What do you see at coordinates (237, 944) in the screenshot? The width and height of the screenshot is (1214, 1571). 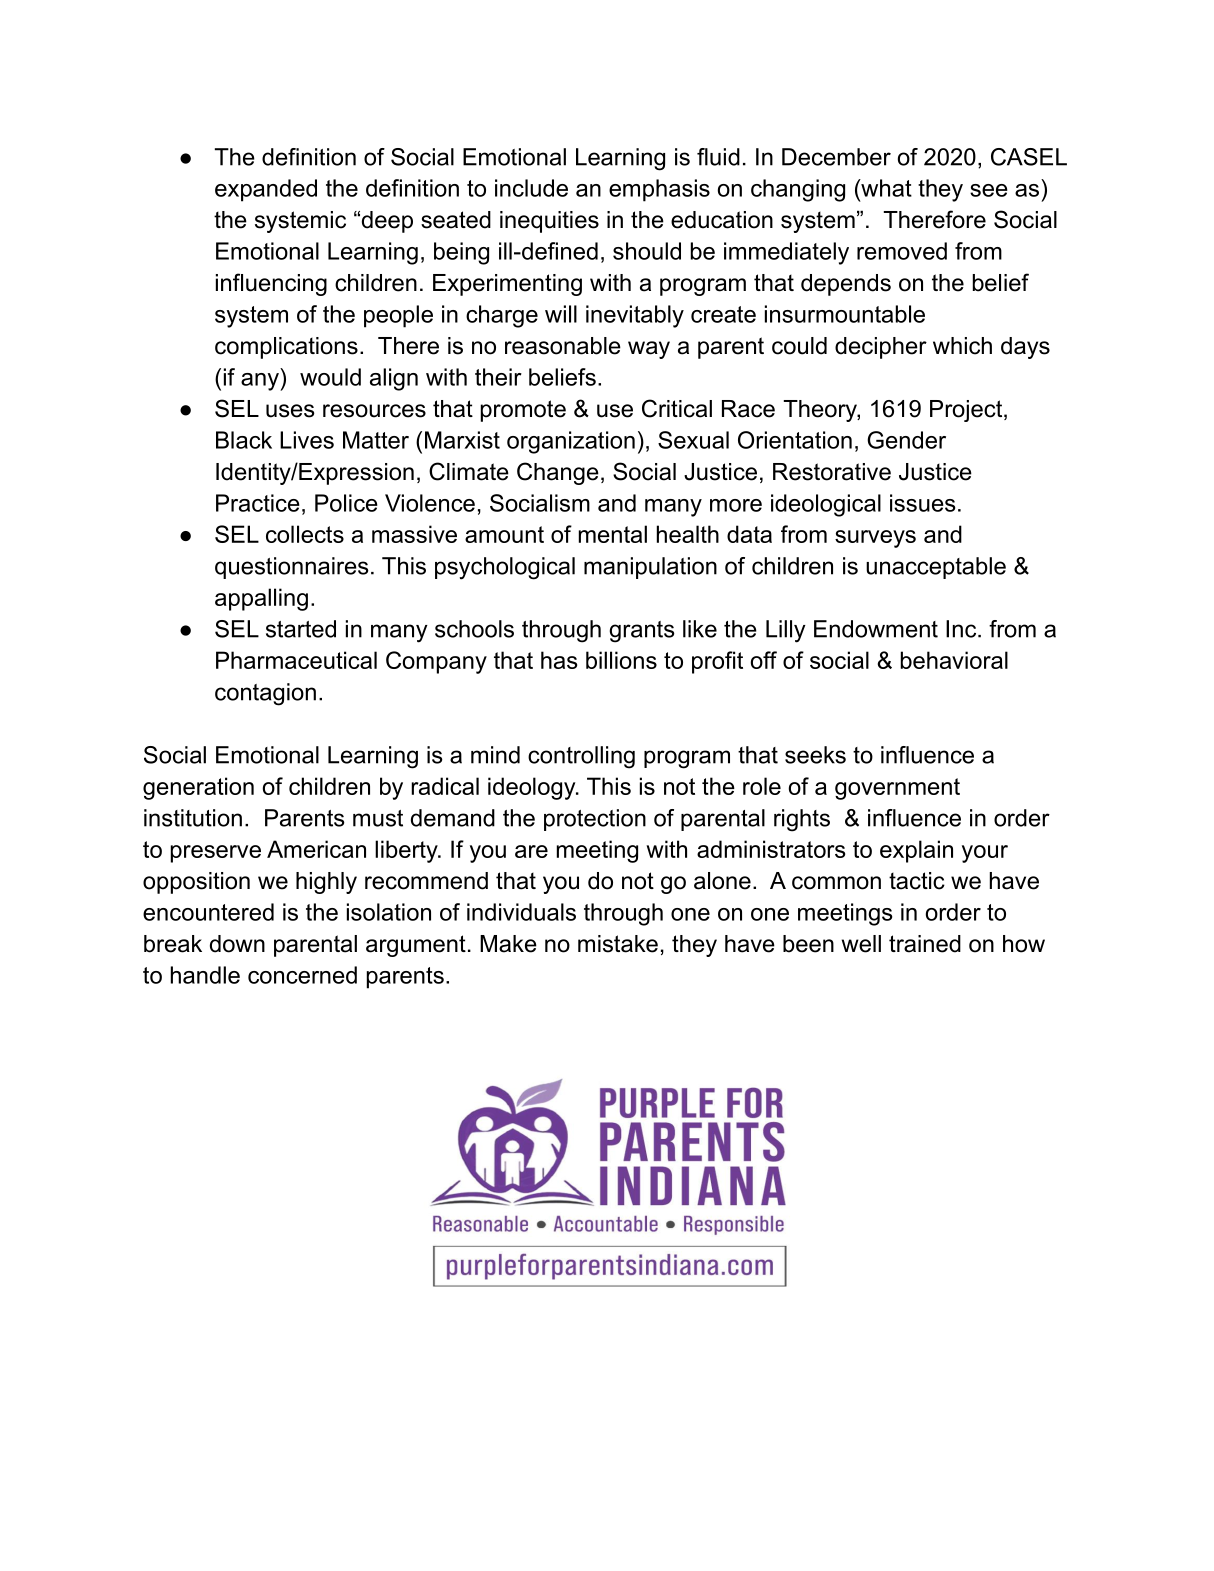 I see `down` at bounding box center [237, 944].
